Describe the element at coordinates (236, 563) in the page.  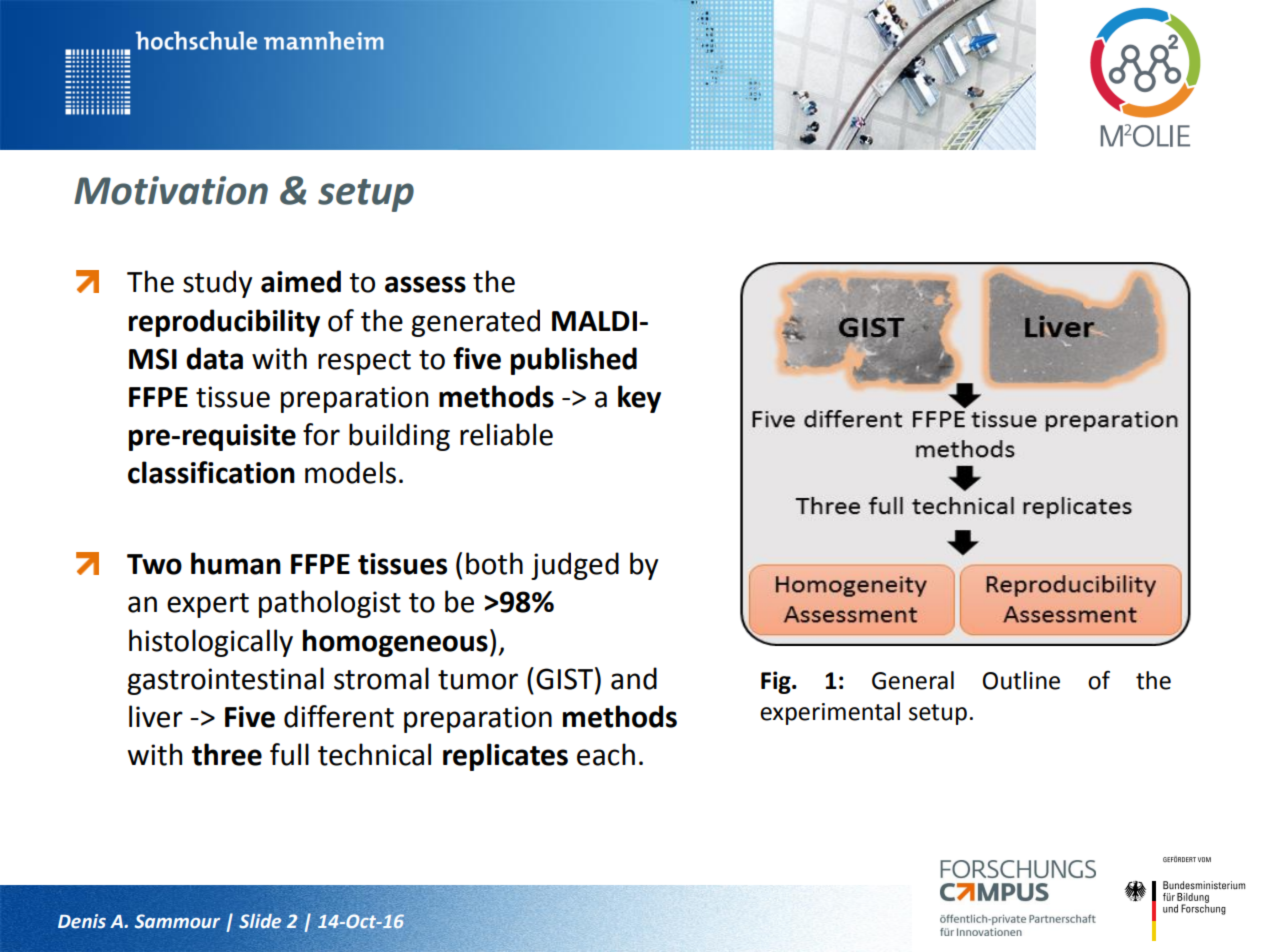
I see `human` at that location.
